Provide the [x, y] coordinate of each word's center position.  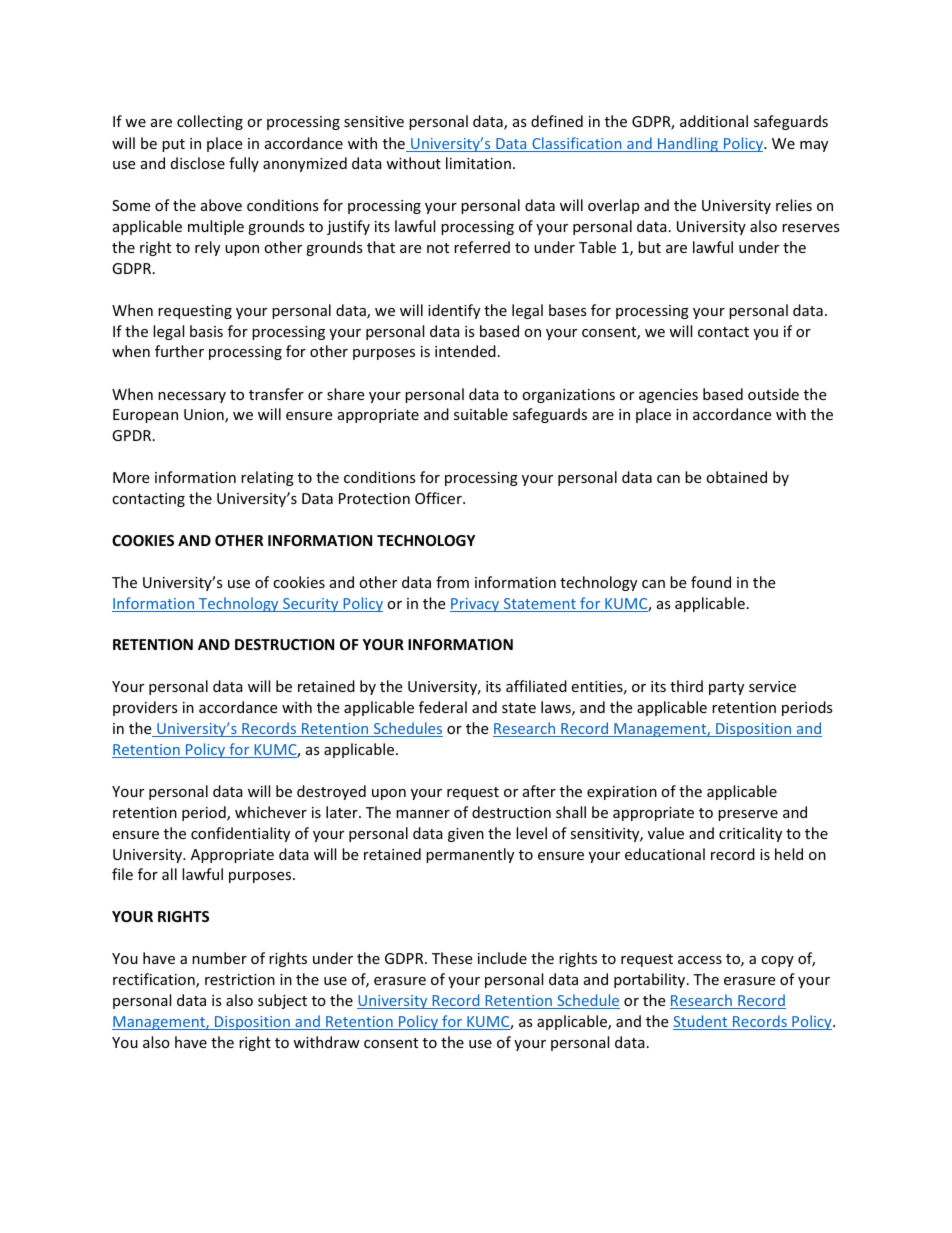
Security [311, 605]
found [711, 582]
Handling [688, 144]
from [452, 582]
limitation [478, 163]
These [452, 958]
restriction [240, 979]
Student [701, 1022]
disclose [198, 163]
